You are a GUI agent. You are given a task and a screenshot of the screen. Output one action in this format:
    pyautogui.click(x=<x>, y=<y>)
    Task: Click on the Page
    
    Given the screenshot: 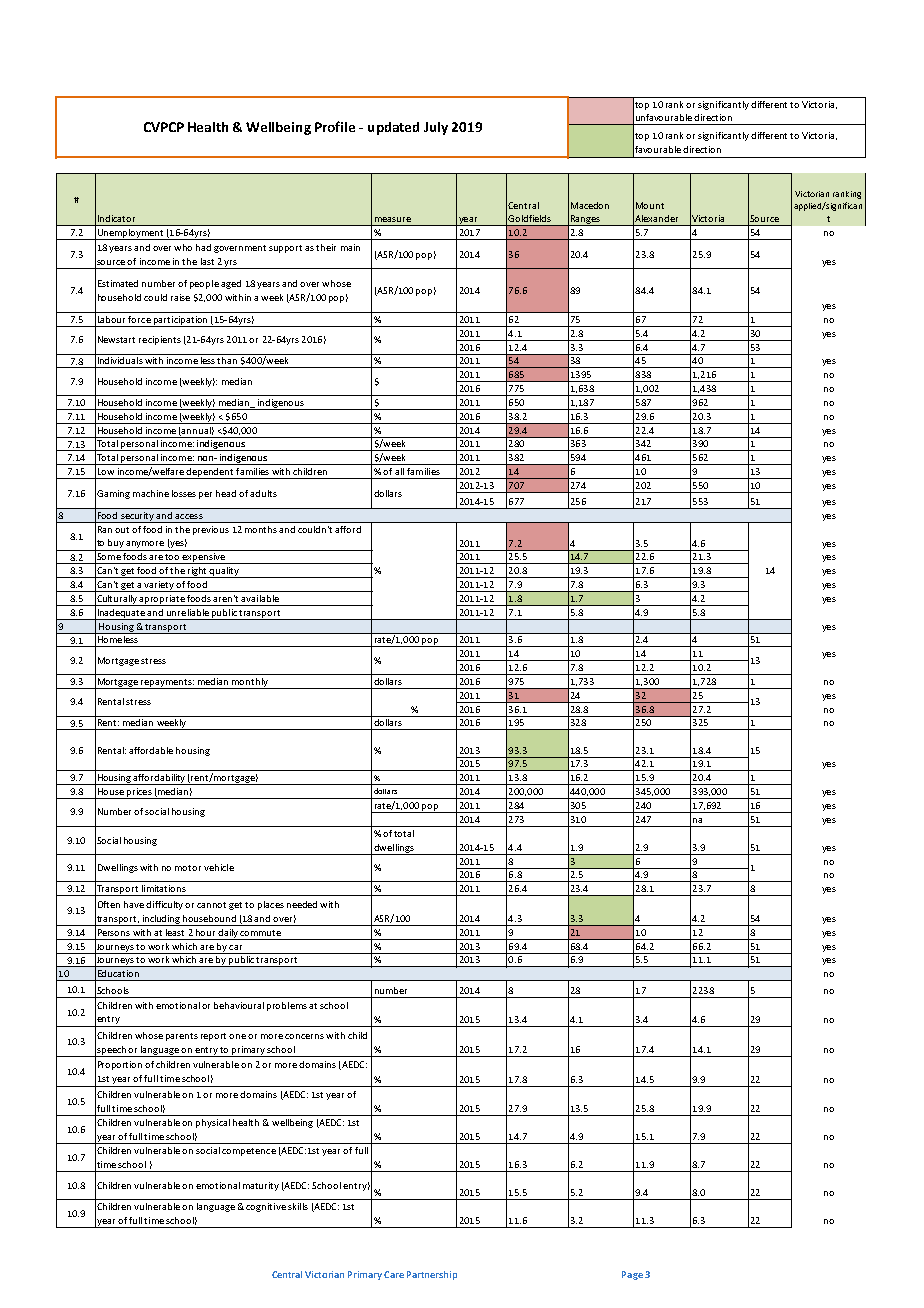 What is the action you would take?
    pyautogui.click(x=632, y=1275)
